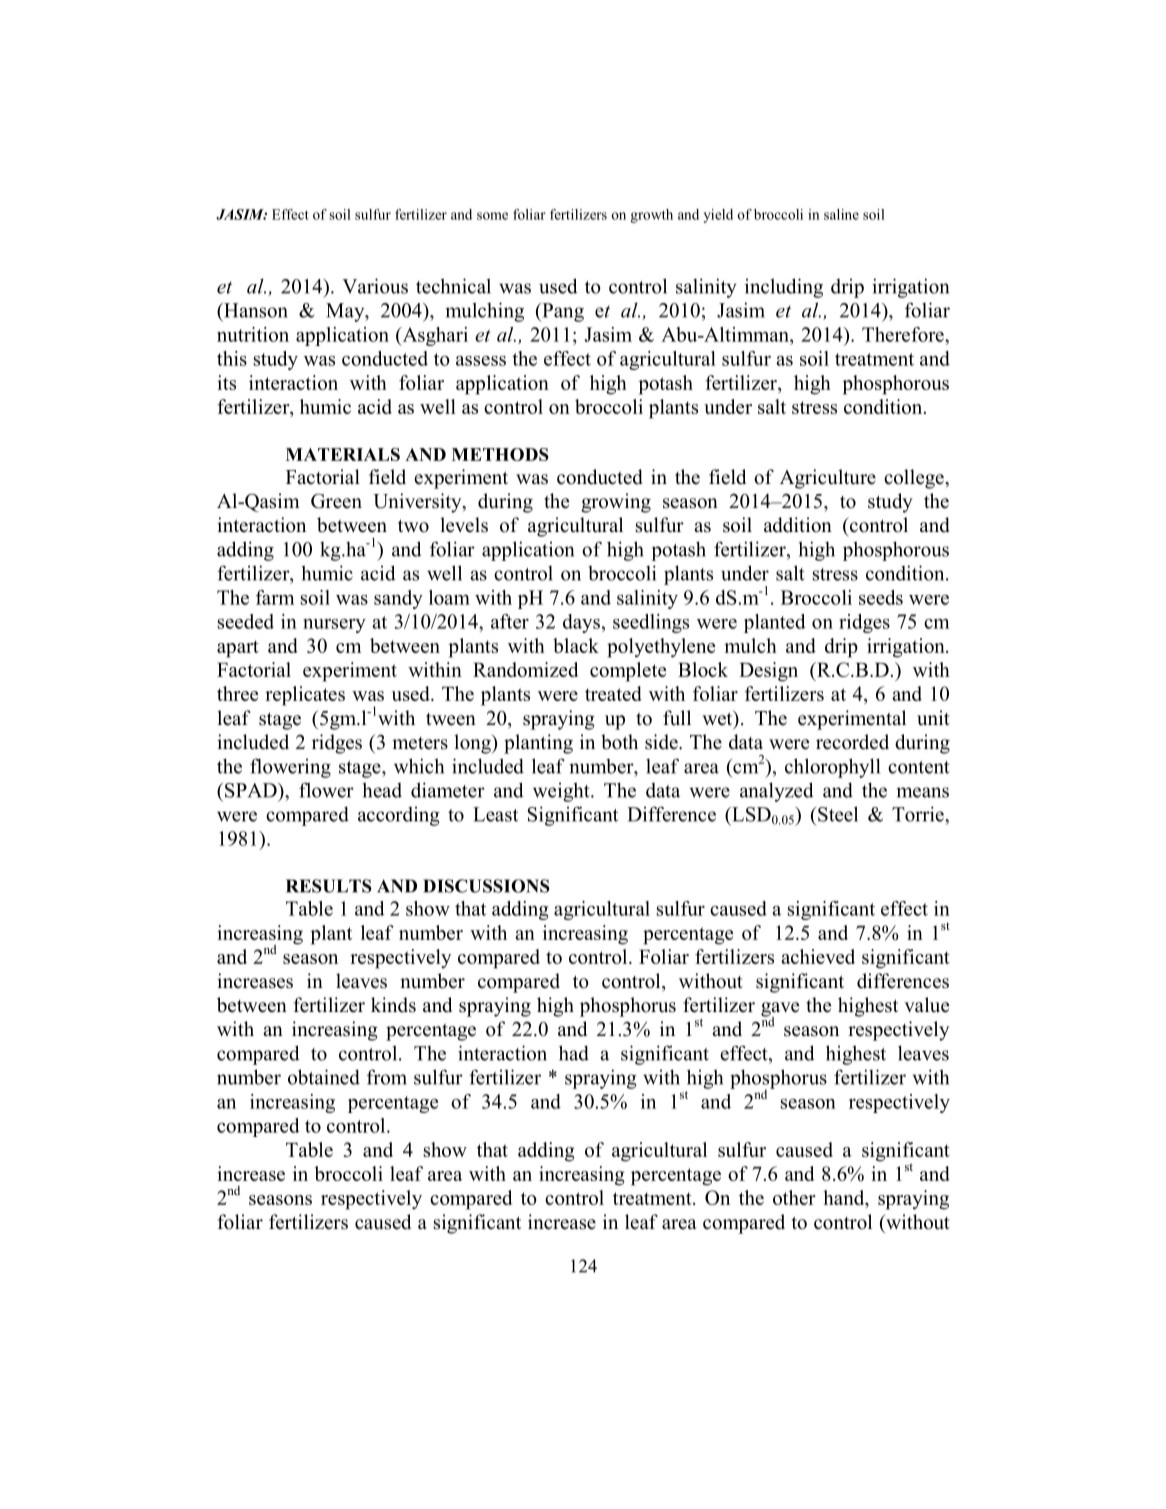  What do you see at coordinates (841, 214) in the screenshot?
I see `saline` at bounding box center [841, 214].
